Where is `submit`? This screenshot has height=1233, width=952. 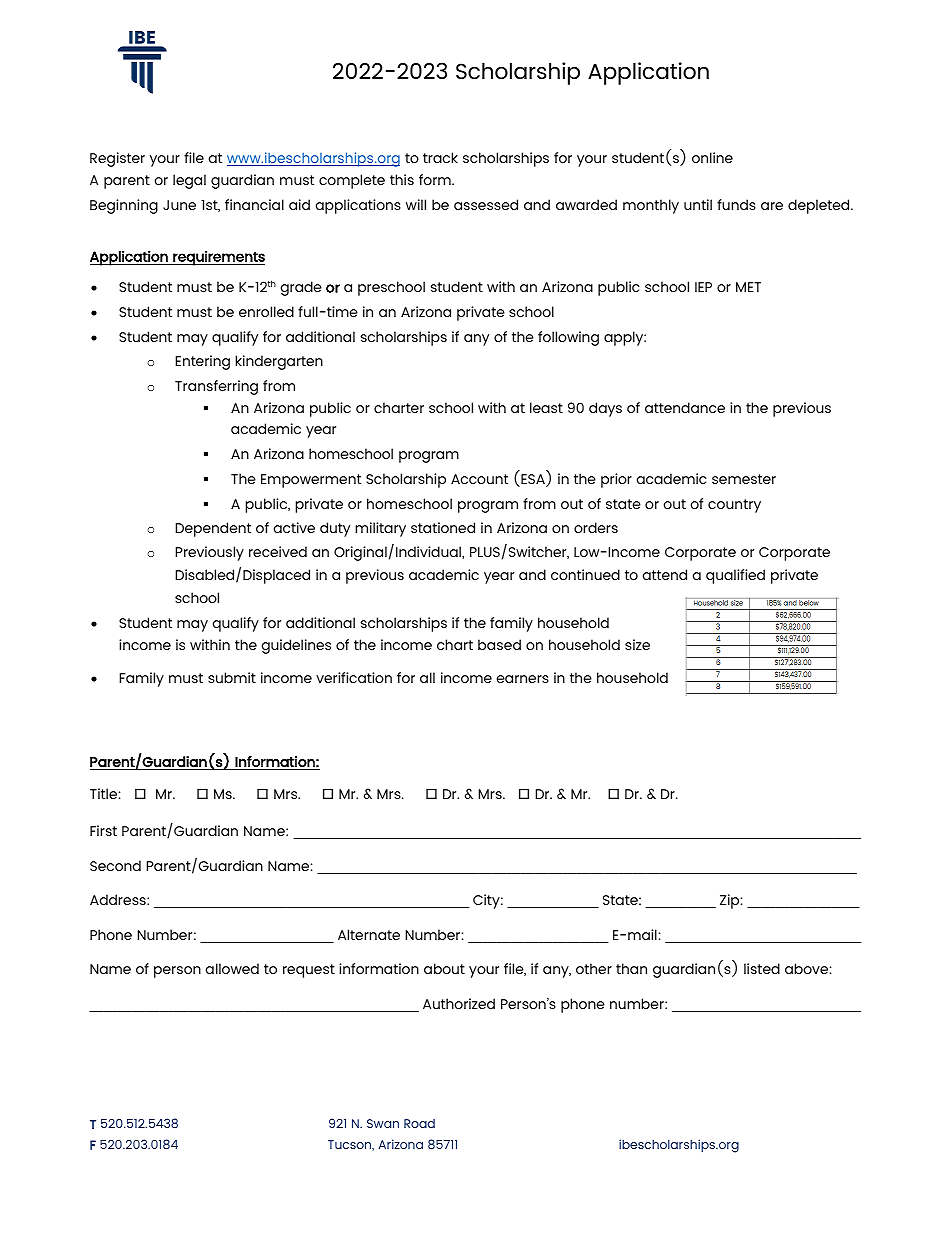
submit is located at coordinates (232, 677).
